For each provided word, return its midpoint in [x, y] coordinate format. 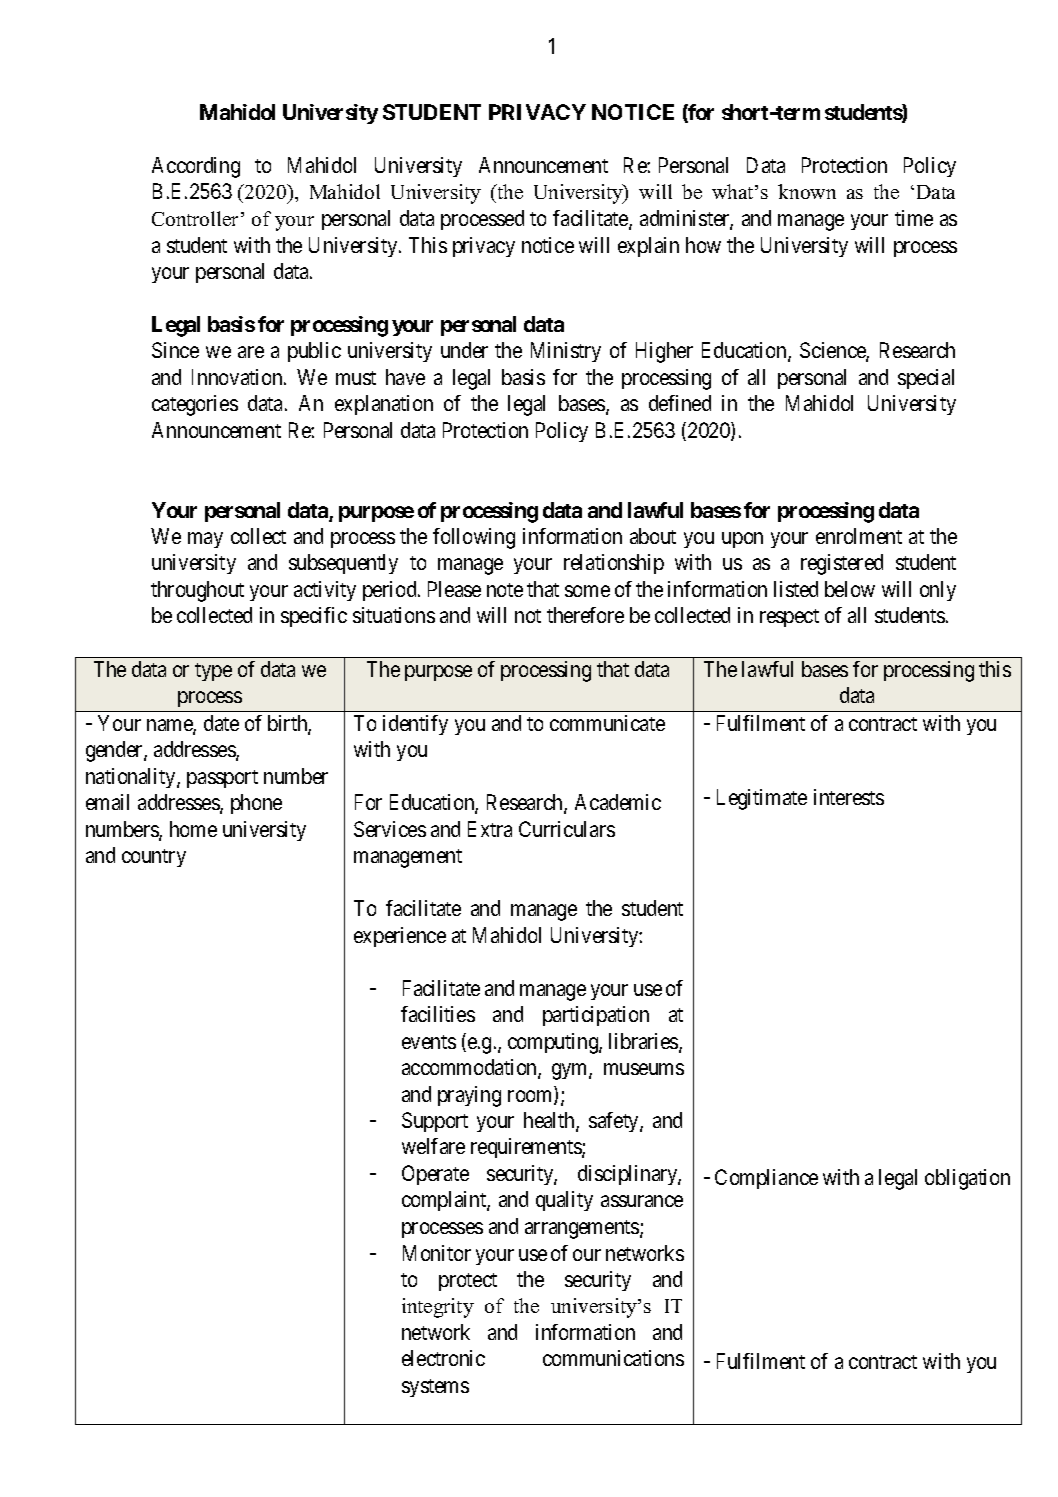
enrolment [859, 536]
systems [435, 1388]
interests [849, 797]
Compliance [766, 1179]
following [474, 538]
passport [222, 779]
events [429, 1042]
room [531, 1097]
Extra [490, 829]
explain [648, 247]
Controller [197, 218]
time [914, 218]
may [205, 540]
